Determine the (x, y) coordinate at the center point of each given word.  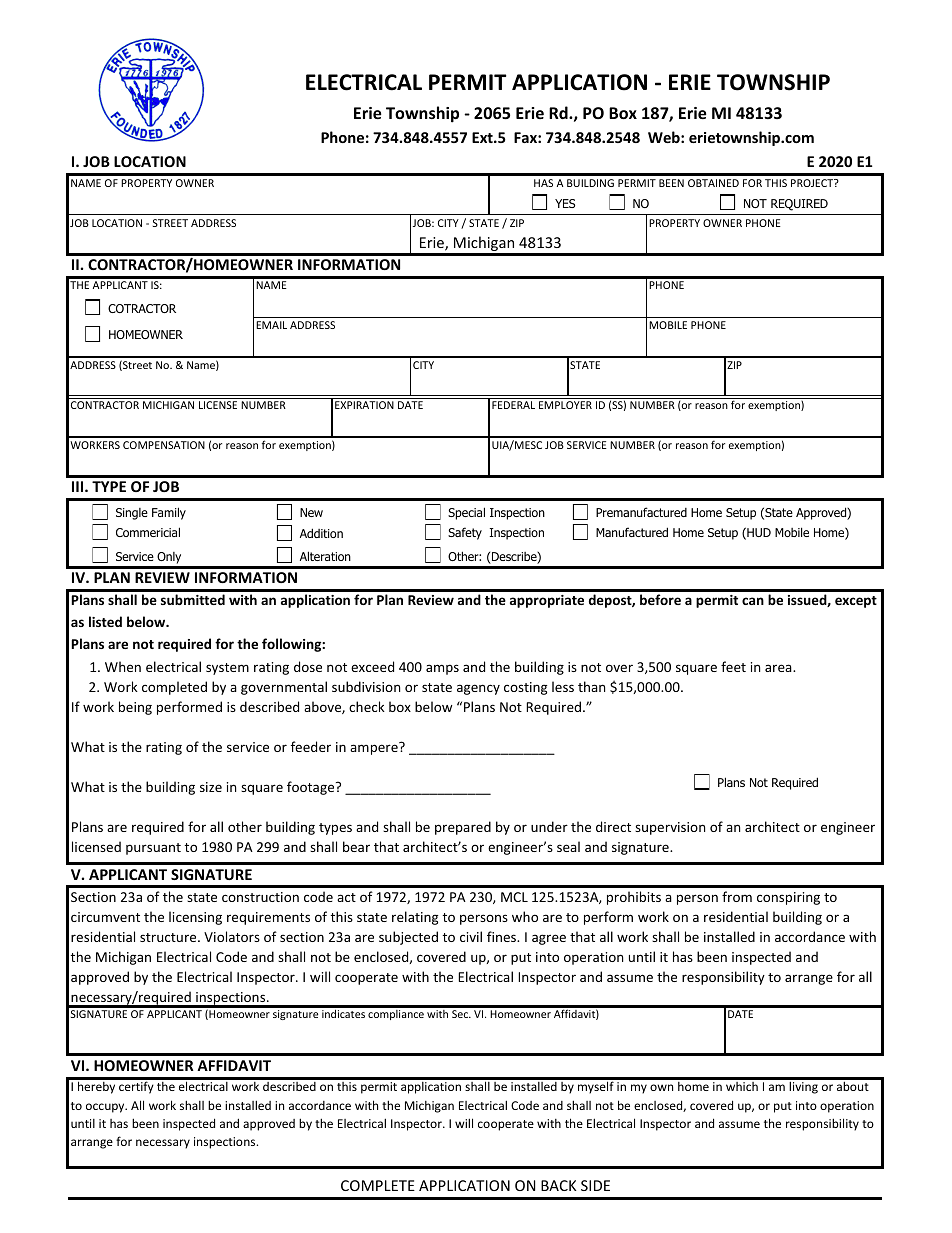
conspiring (788, 898)
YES (565, 203)
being (135, 708)
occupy (106, 1108)
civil (471, 936)
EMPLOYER (565, 405)
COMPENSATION (164, 445)
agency (478, 689)
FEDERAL (513, 405)
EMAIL (271, 325)
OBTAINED (713, 183)
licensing (195, 918)
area (779, 668)
